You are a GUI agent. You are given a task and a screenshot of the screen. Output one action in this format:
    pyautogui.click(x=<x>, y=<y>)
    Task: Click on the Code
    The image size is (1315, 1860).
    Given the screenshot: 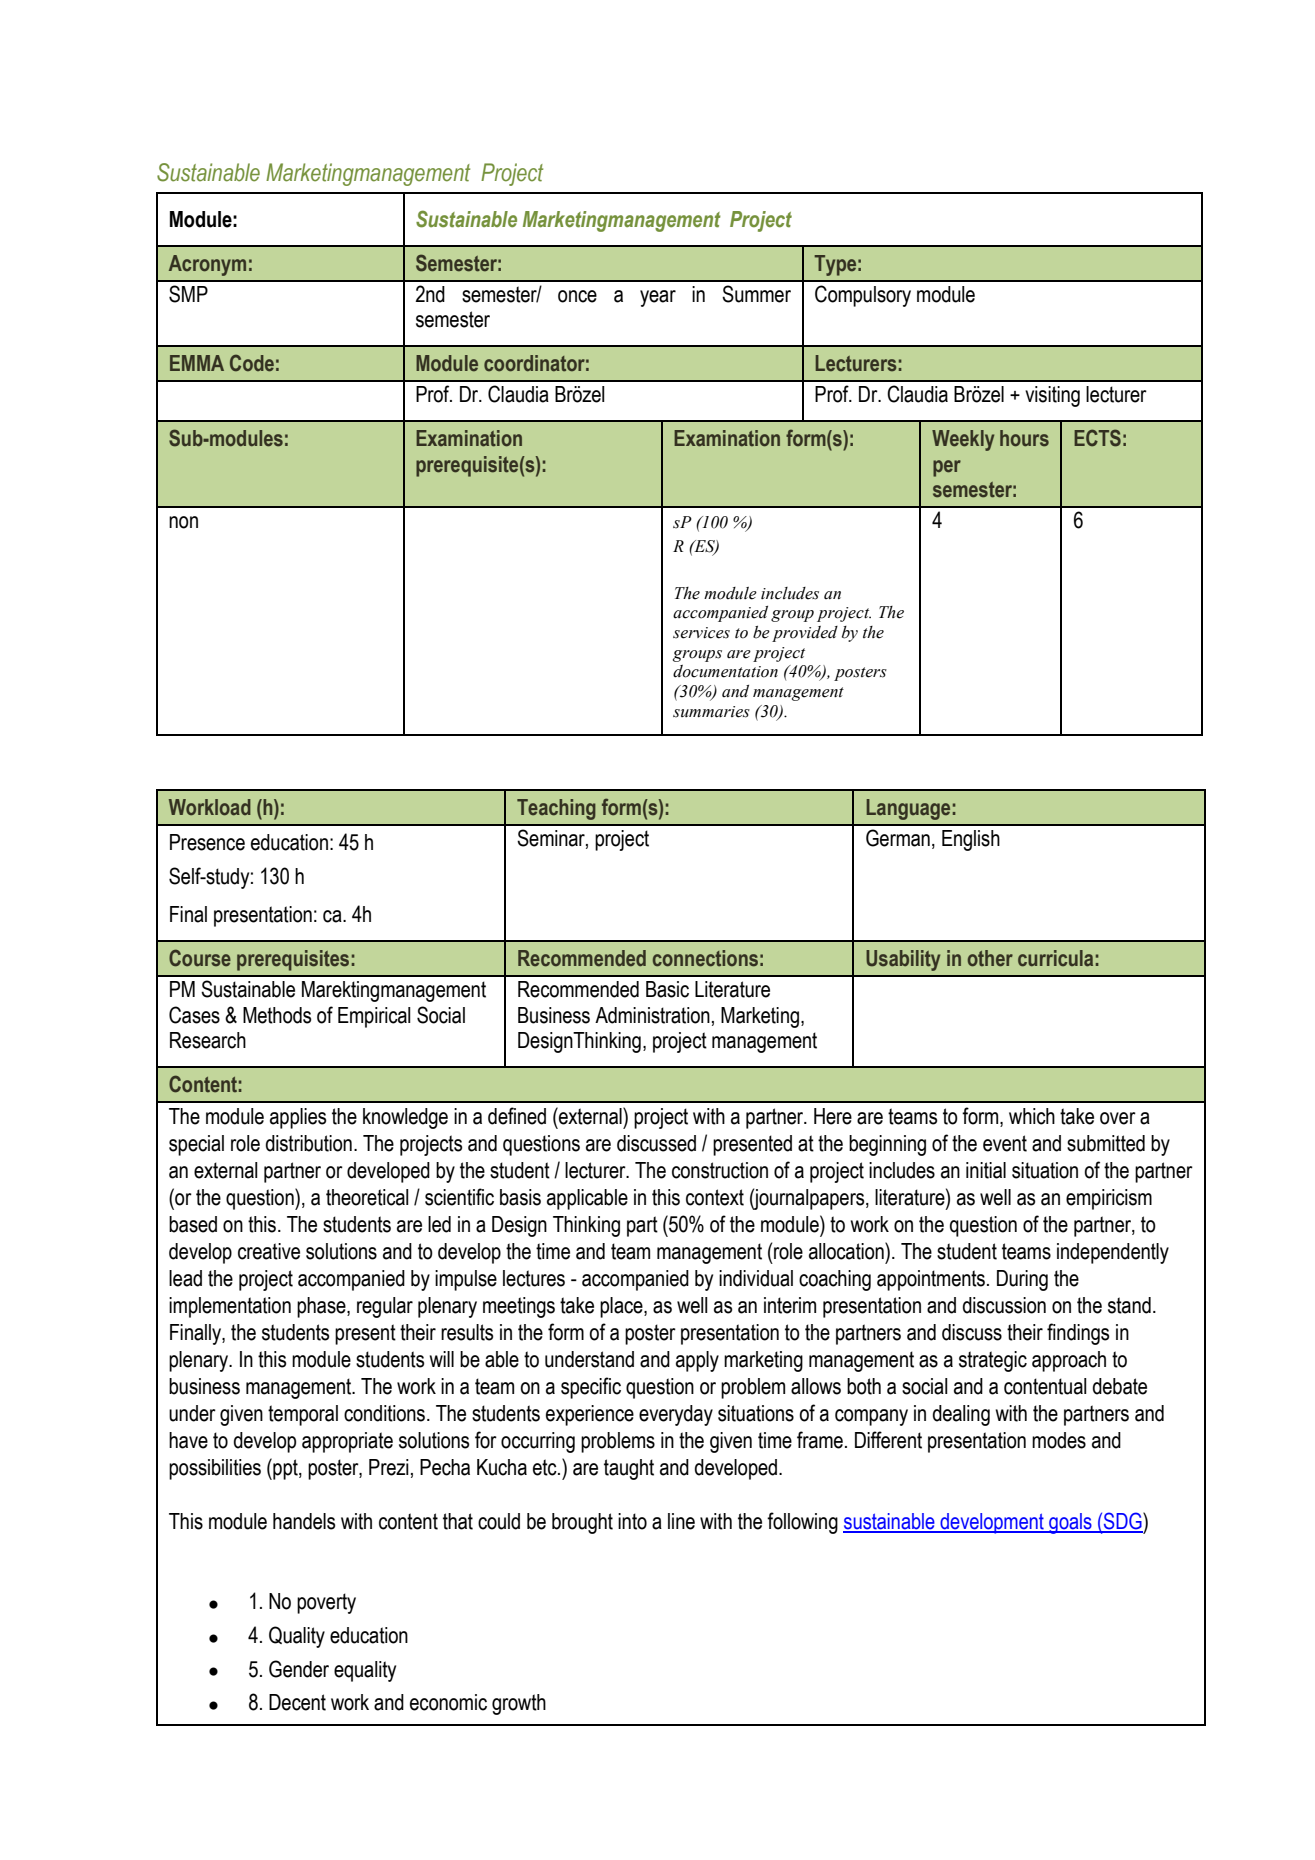 What is the action you would take?
    pyautogui.click(x=252, y=363)
